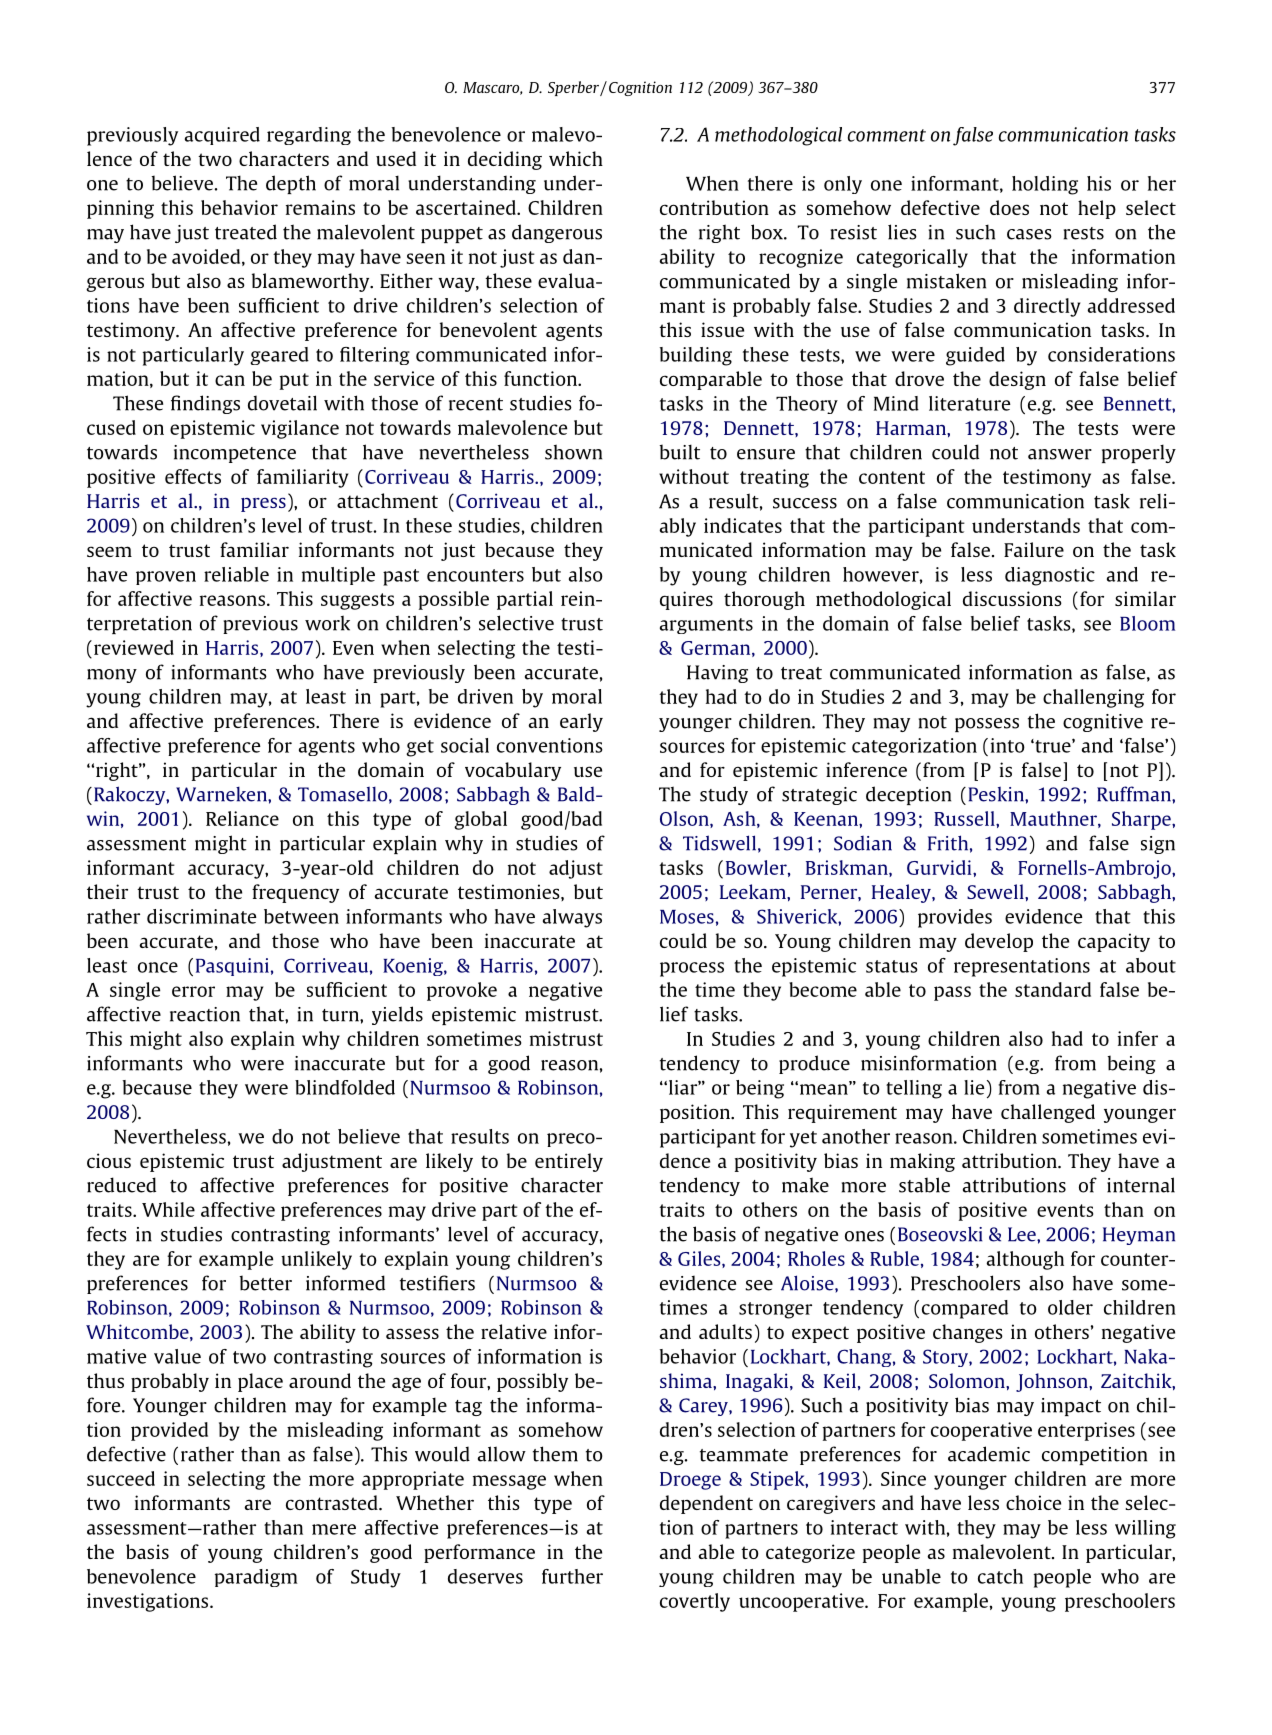  What do you see at coordinates (256, 1578) in the screenshot?
I see `paradigm` at bounding box center [256, 1578].
